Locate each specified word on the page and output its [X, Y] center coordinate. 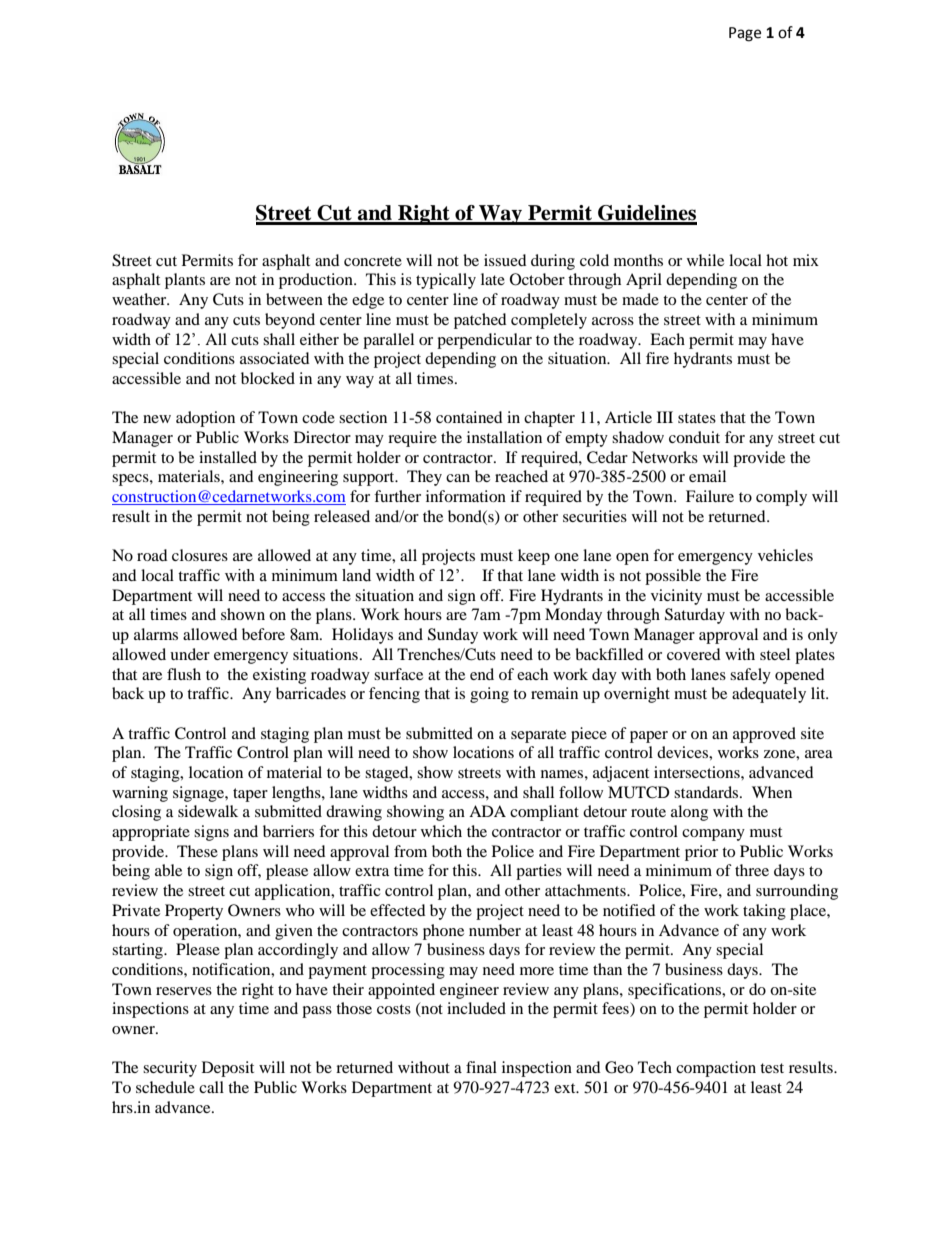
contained [469, 417]
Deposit [228, 1069]
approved [764, 735]
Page [745, 34]
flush [184, 674]
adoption [205, 419]
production [317, 281]
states [697, 418]
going [489, 695]
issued [505, 260]
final [481, 1067]
